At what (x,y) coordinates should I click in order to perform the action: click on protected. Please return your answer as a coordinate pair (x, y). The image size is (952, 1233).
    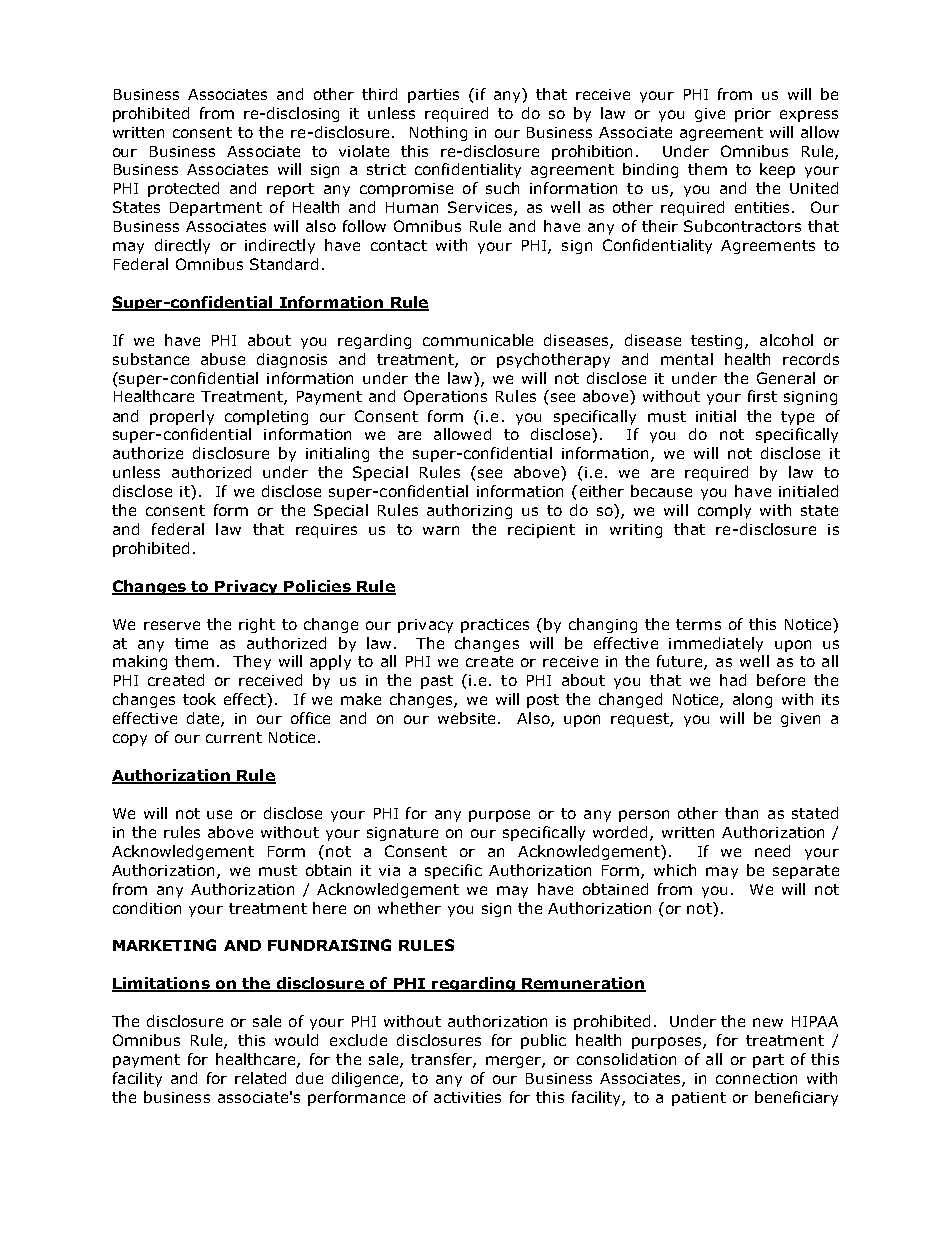
    Looking at the image, I should click on (183, 189).
